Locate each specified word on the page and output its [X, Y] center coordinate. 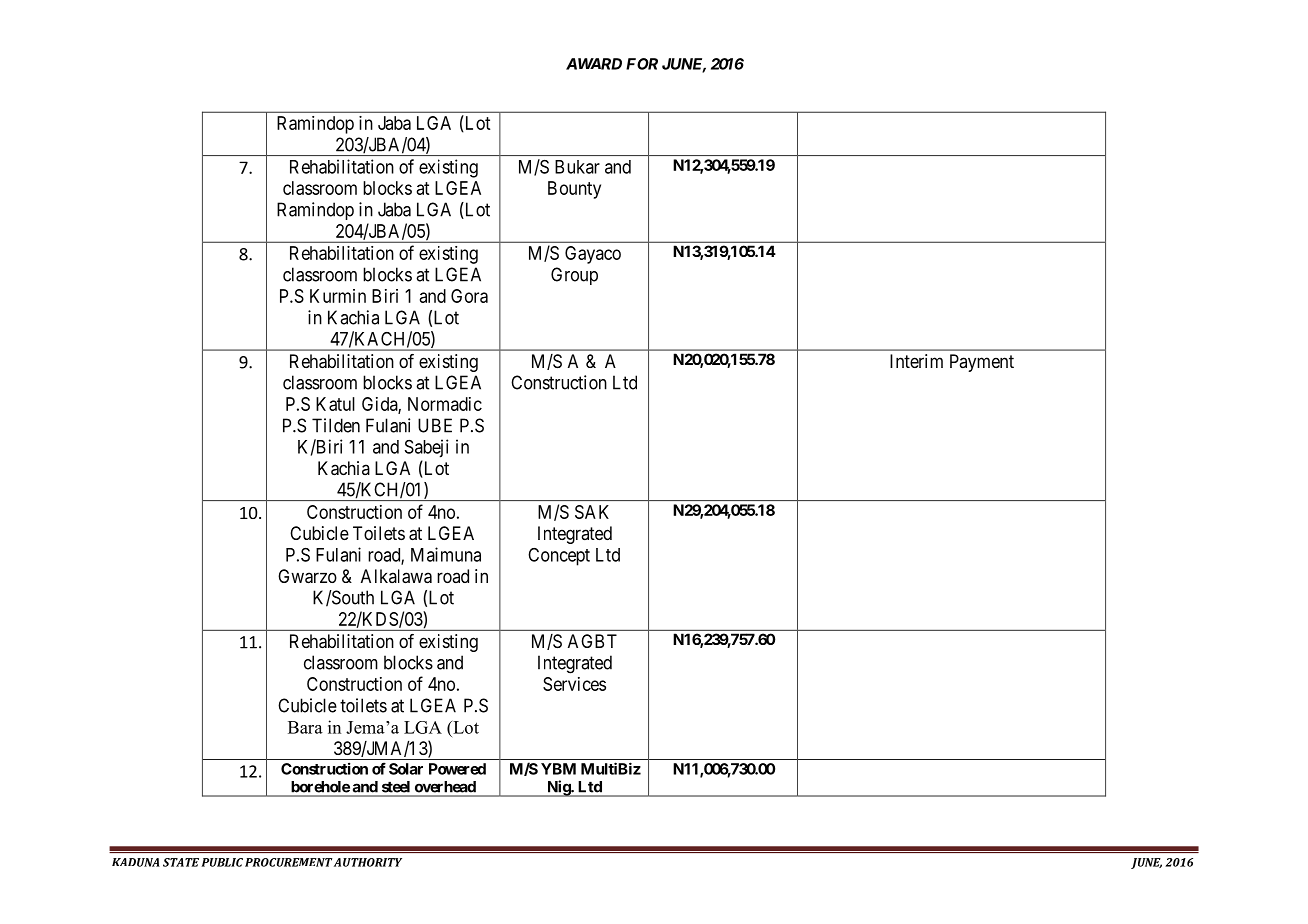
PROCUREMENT [288, 862]
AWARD [594, 64]
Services [574, 684]
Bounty [574, 190]
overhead [445, 787]
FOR [642, 64]
